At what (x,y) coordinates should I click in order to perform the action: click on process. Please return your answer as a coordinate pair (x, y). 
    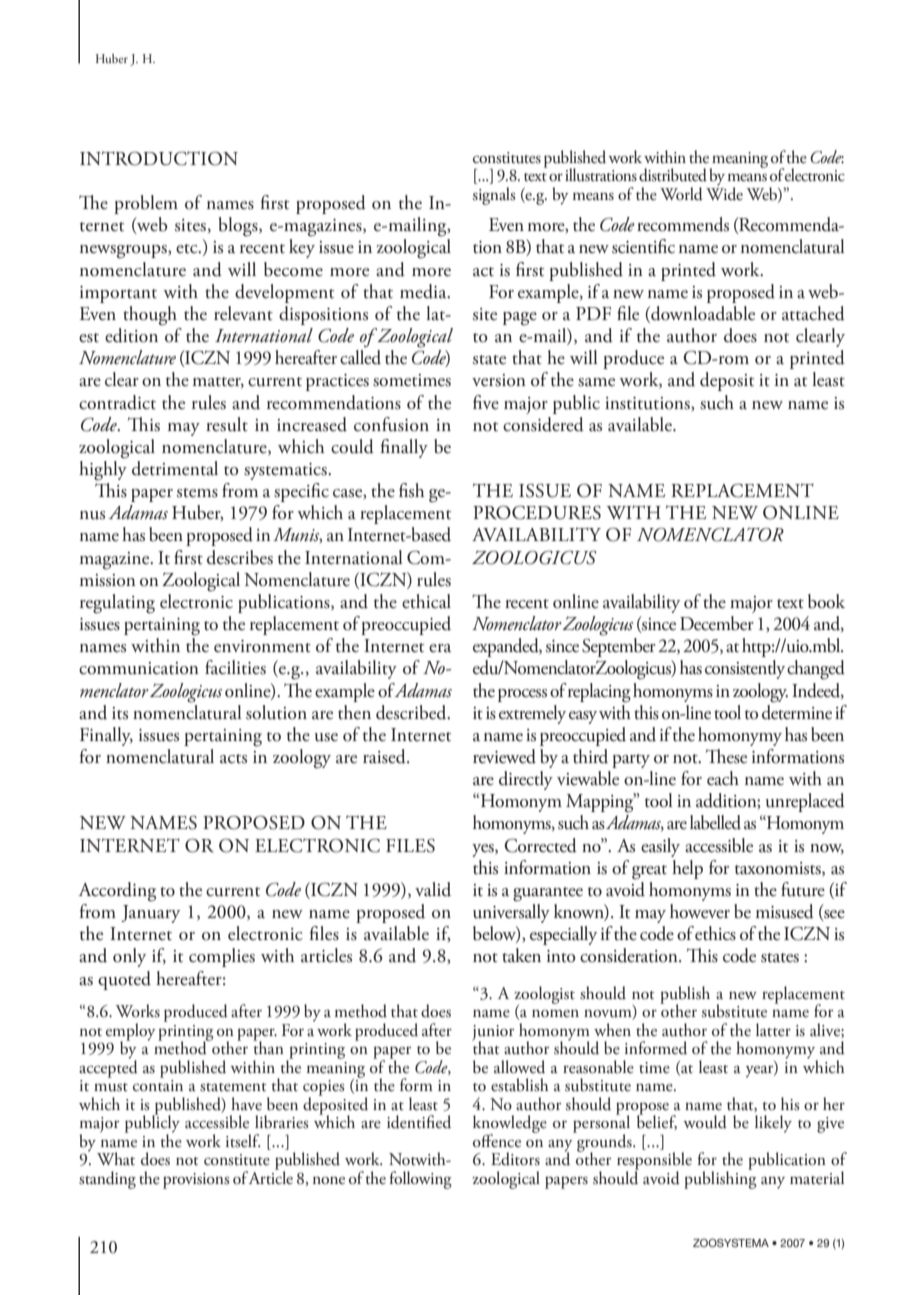
    Looking at the image, I should click on (522, 695).
